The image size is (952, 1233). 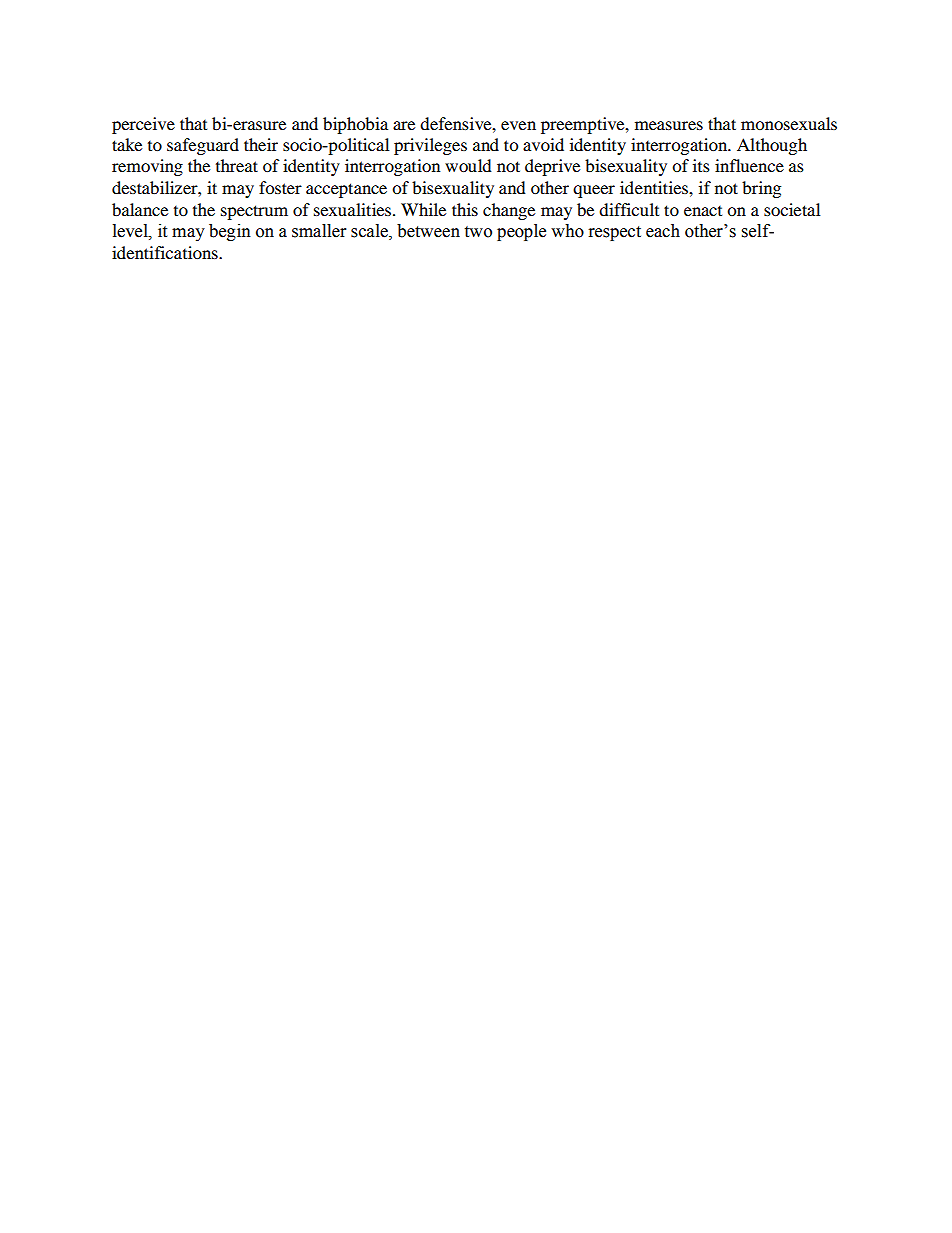 I want to click on foster, so click(x=280, y=187).
